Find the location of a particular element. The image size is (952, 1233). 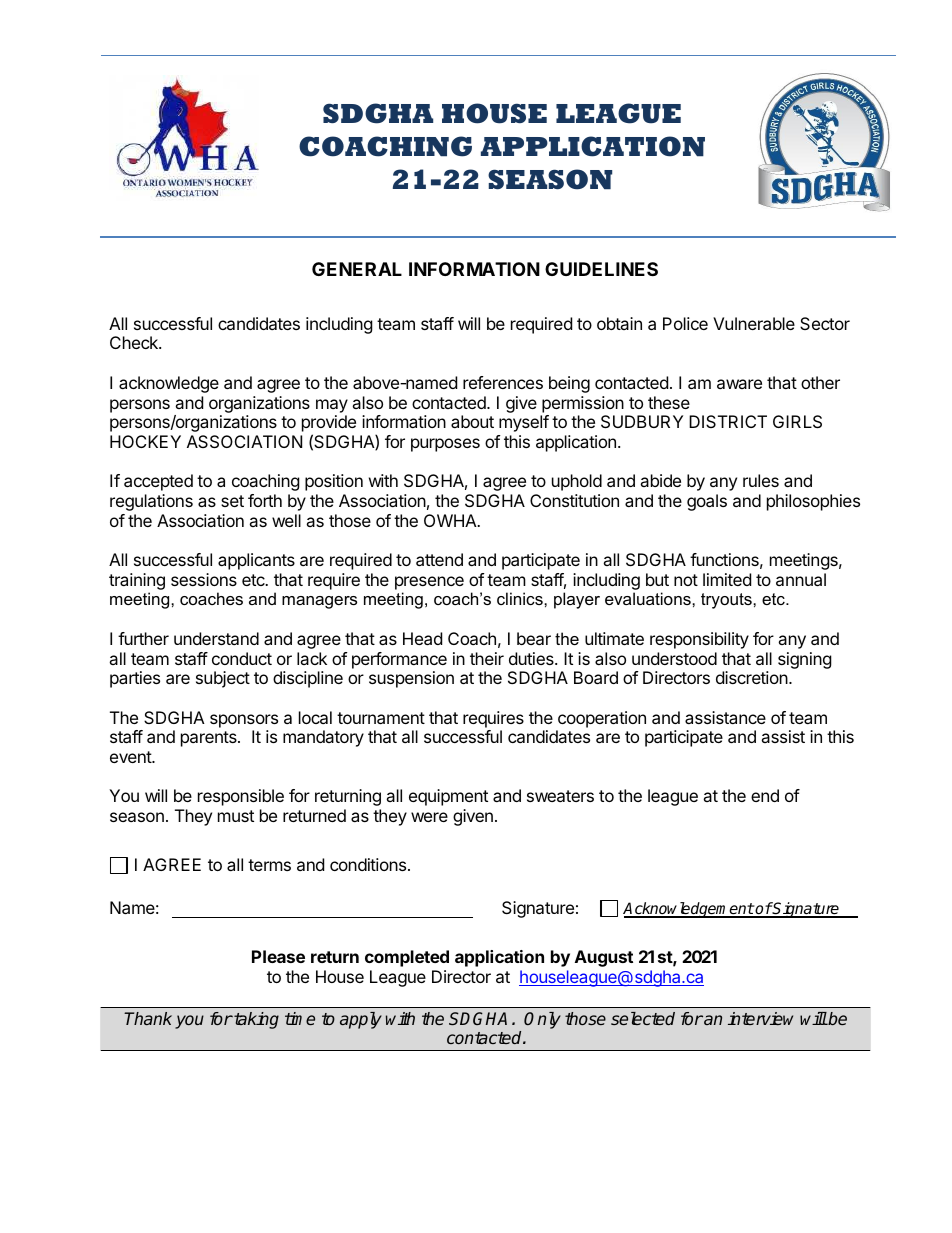

completed is located at coordinates (407, 958).
